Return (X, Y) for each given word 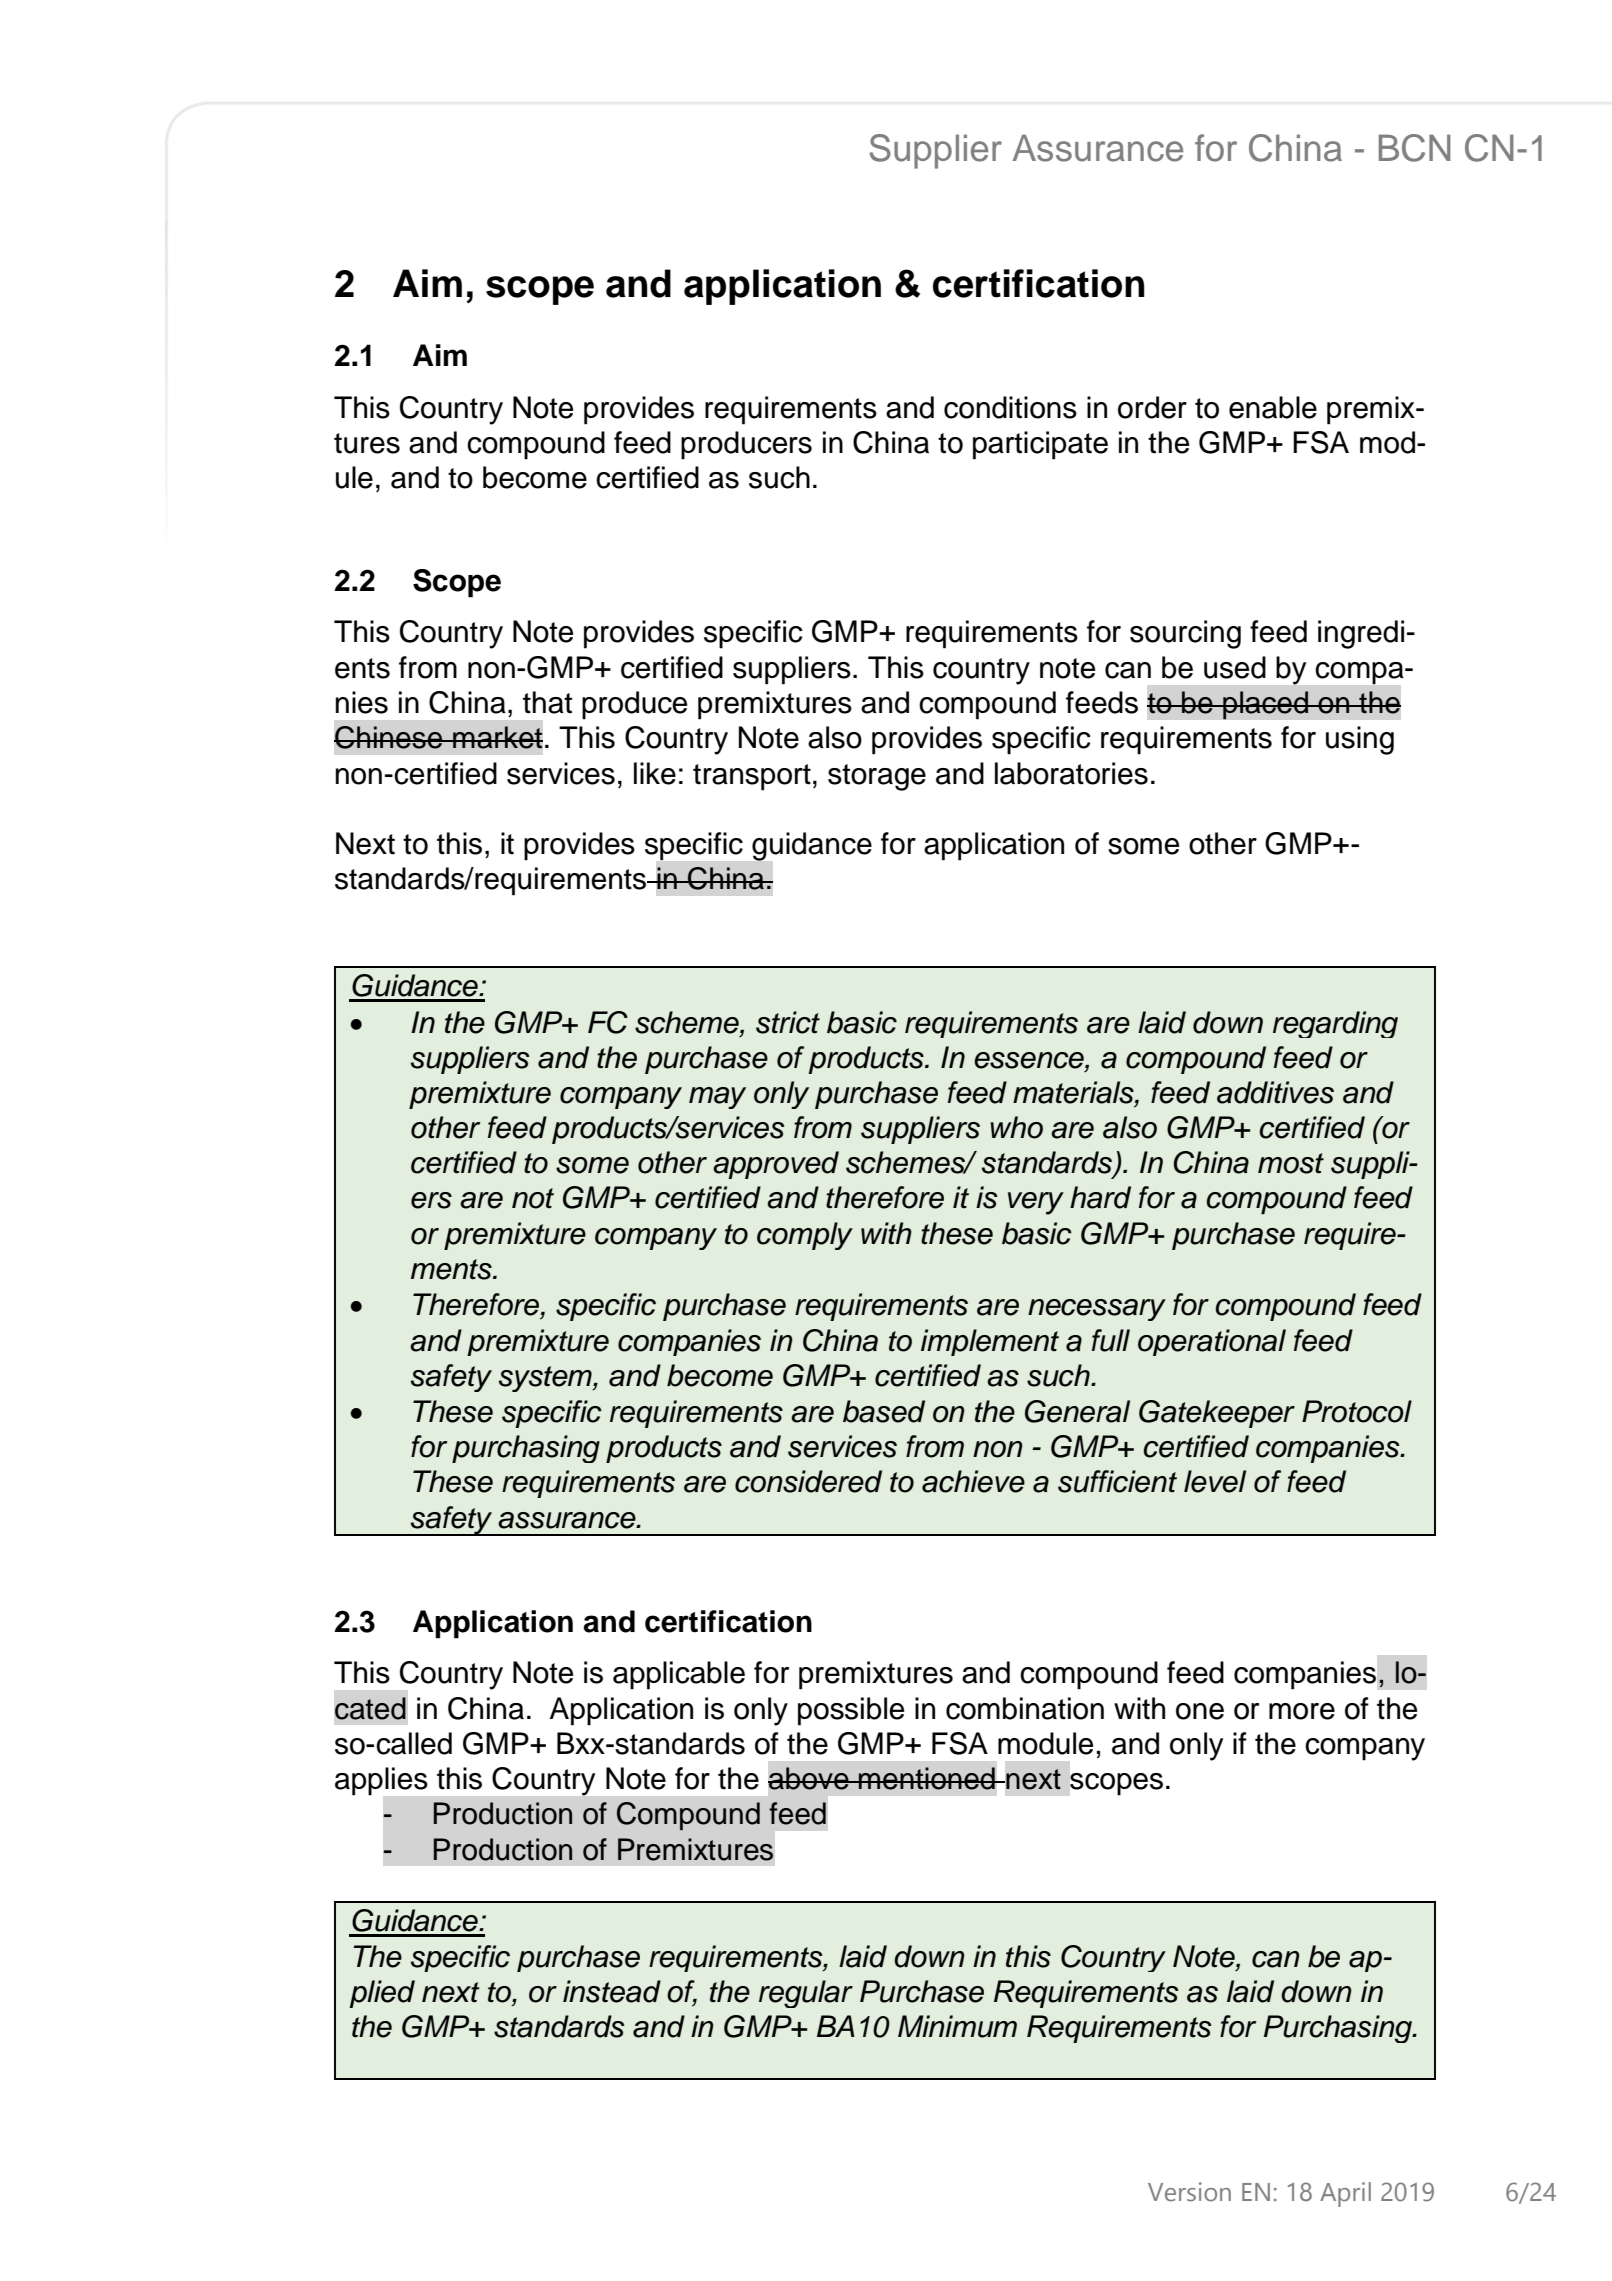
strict (788, 1022)
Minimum (957, 2026)
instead (612, 1991)
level (1215, 1481)
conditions (1010, 407)
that (547, 702)
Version (1189, 2192)
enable (1273, 407)
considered (808, 1481)
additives (1275, 1092)
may (717, 1098)
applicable (679, 1675)
